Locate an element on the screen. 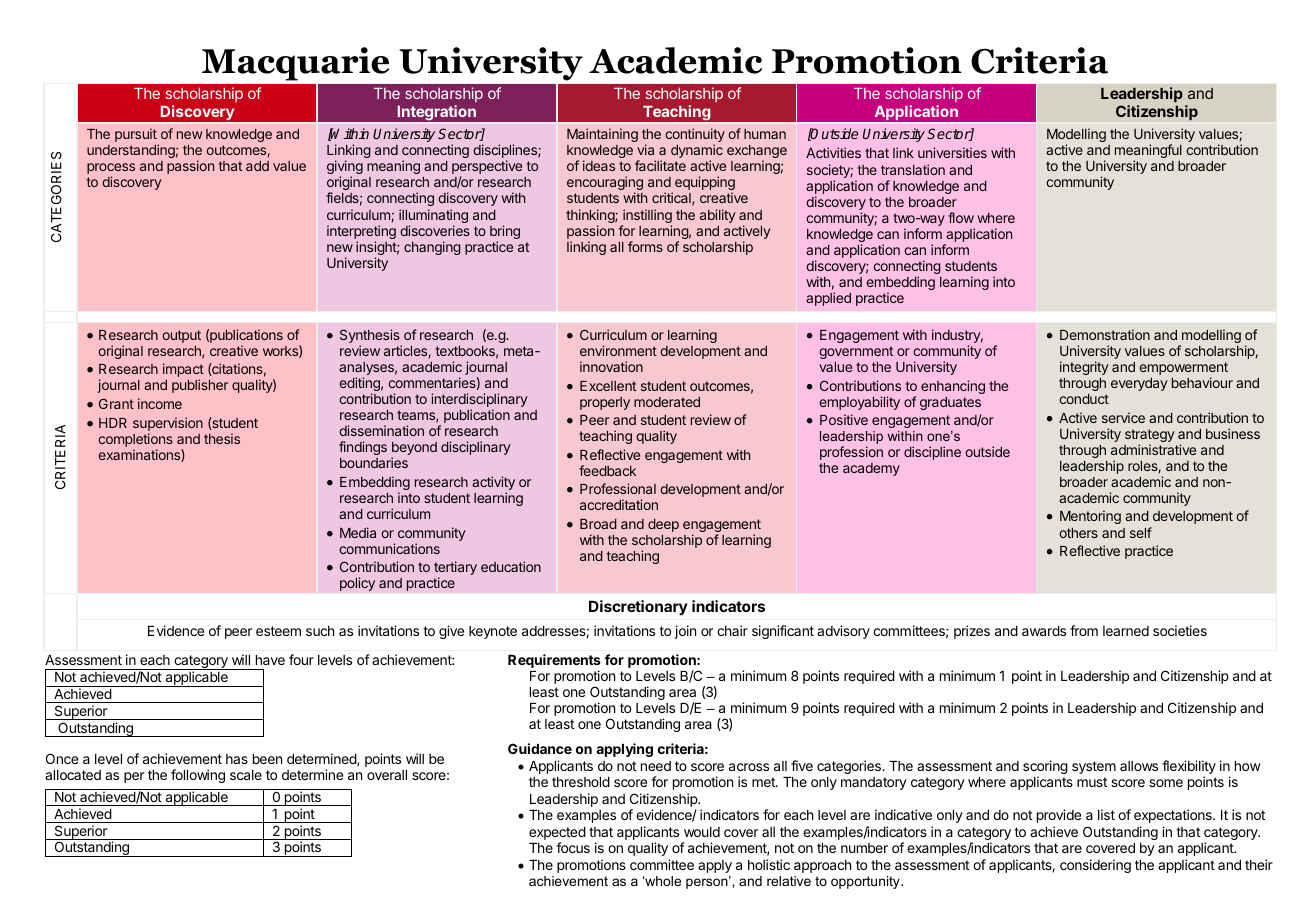  universities is located at coordinates (952, 152).
